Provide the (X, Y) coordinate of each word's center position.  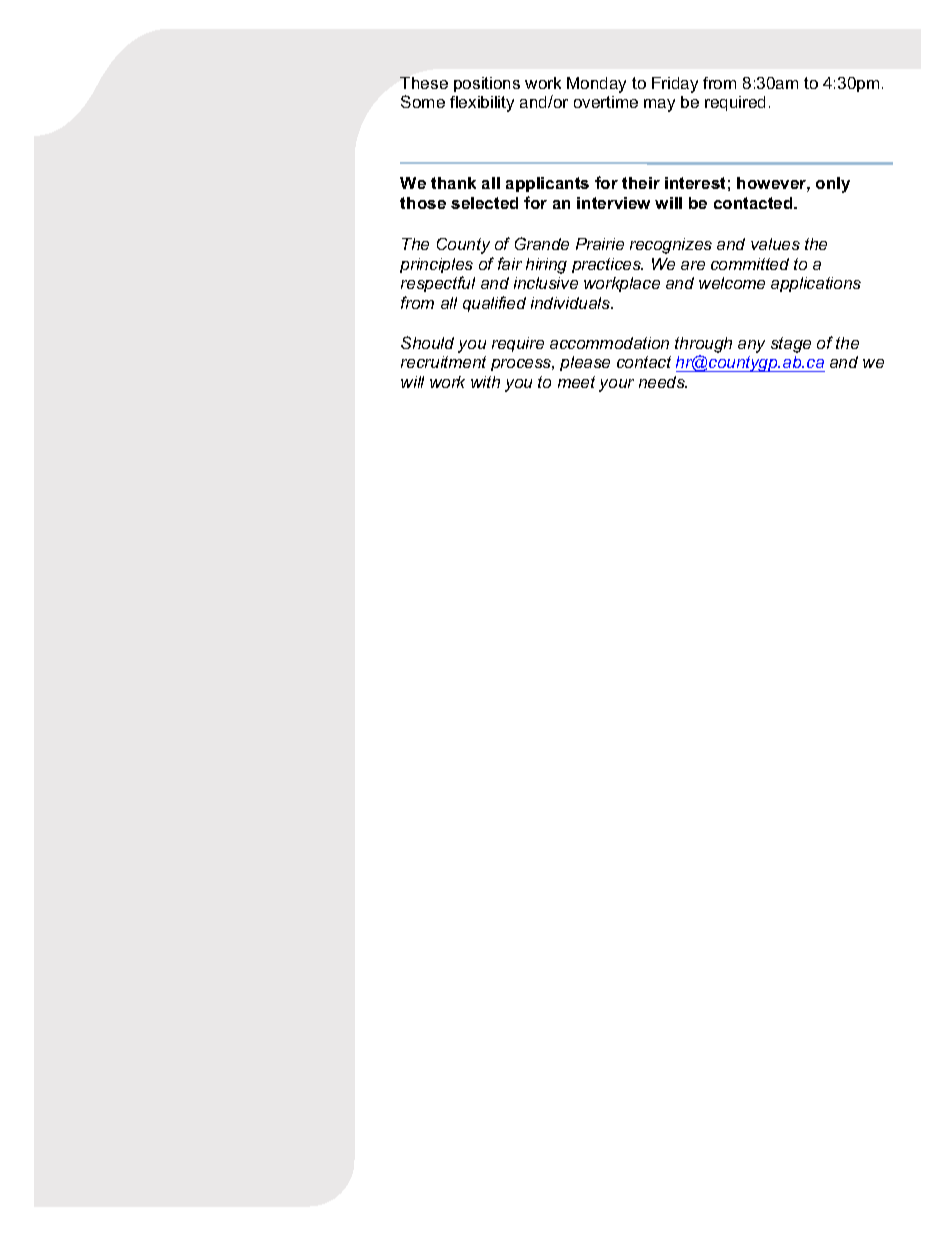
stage (791, 345)
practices (607, 265)
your (616, 385)
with (485, 382)
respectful (438, 284)
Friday (675, 85)
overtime (606, 102)
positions (487, 84)
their (641, 183)
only (833, 185)
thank (453, 183)
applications (816, 284)
